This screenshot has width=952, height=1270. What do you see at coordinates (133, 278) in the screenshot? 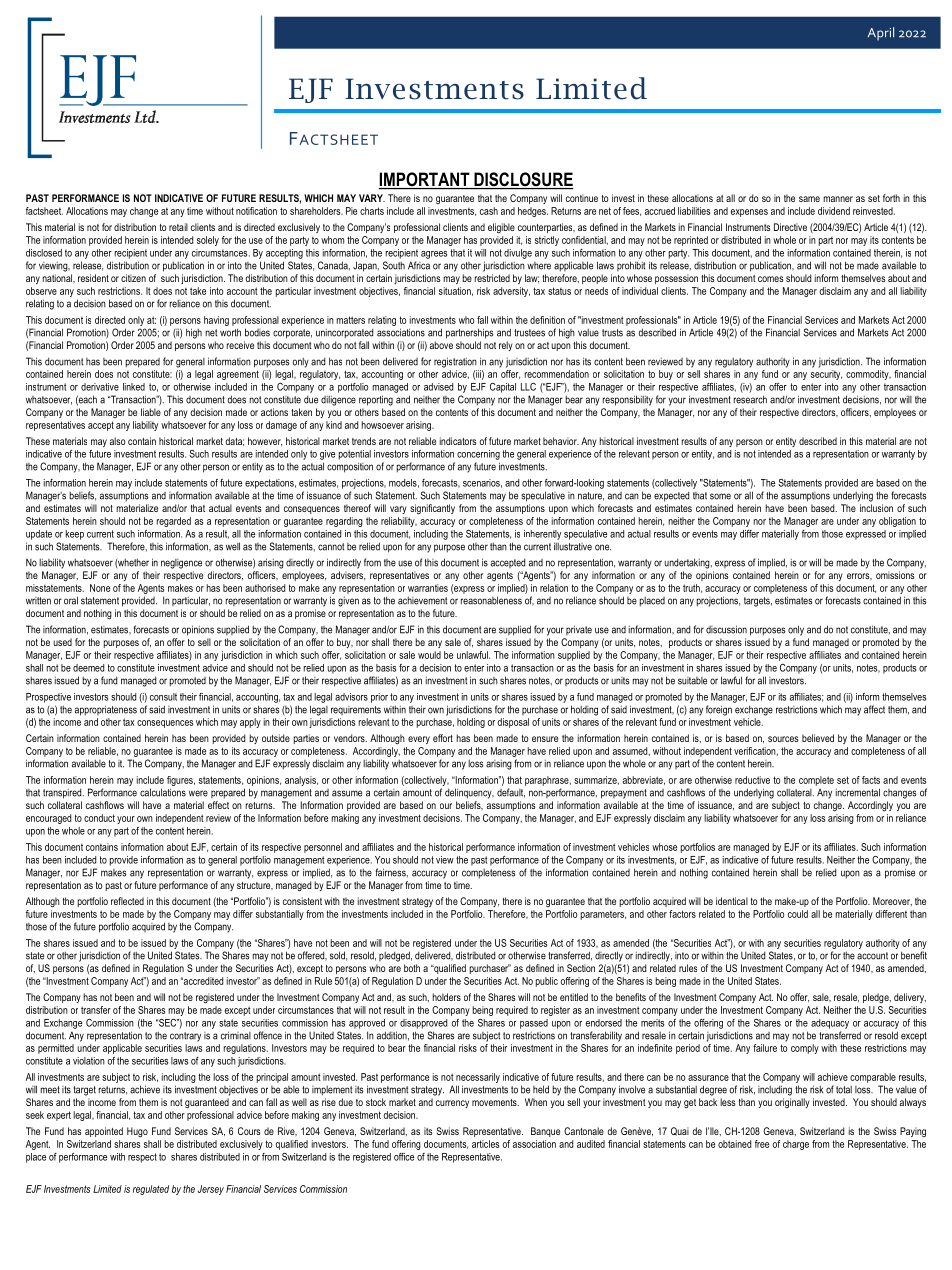
I see `citizen` at bounding box center [133, 278].
